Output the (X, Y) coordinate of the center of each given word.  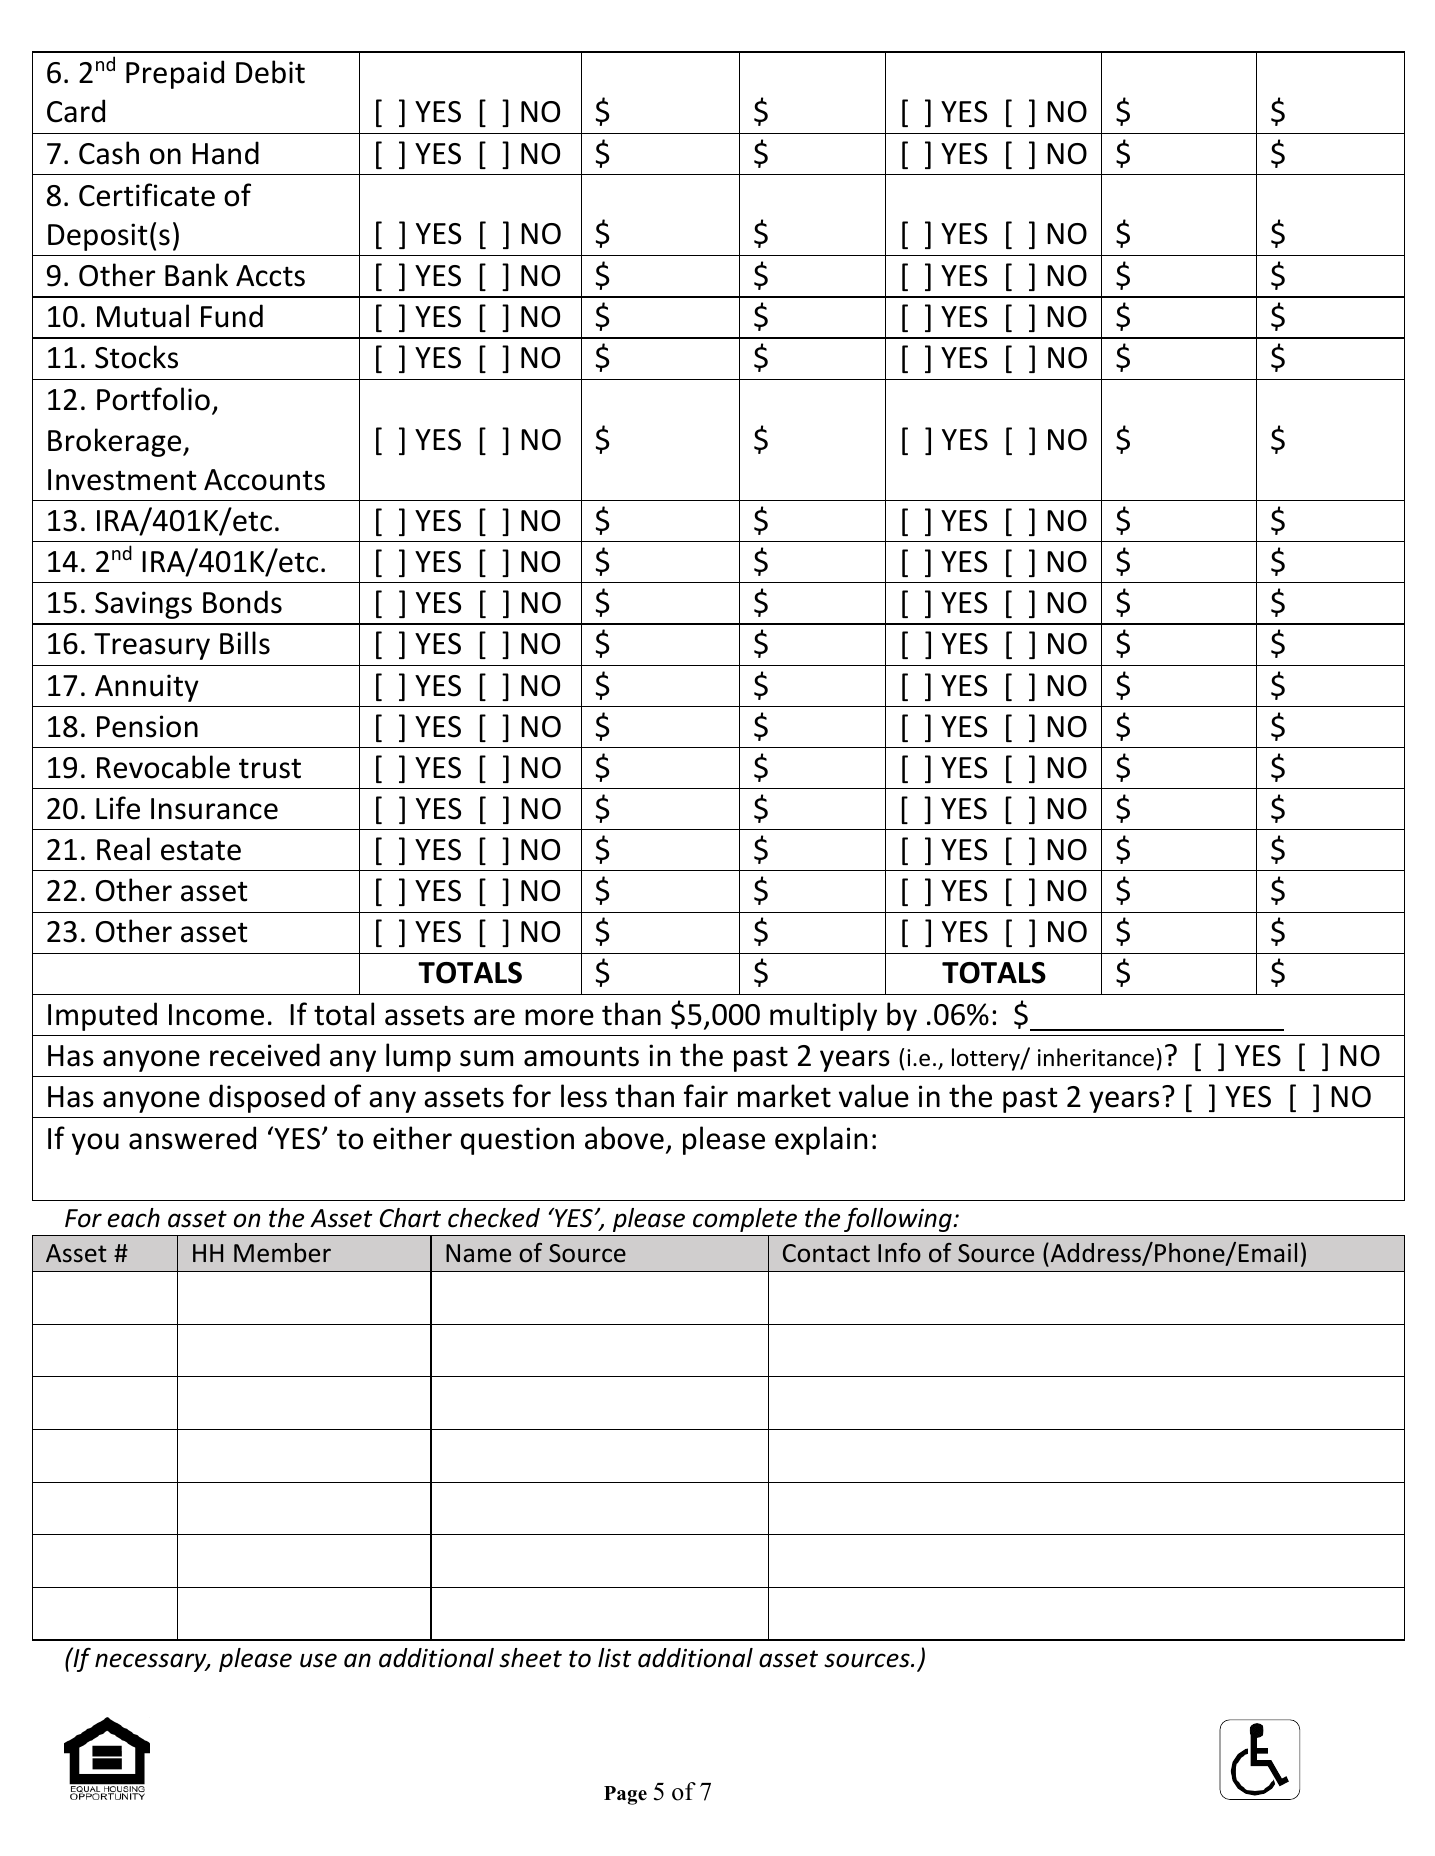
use (318, 1660)
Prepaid (175, 74)
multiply (823, 1016)
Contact (826, 1253)
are (494, 1017)
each (134, 1218)
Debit (270, 72)
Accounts (264, 480)
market (784, 1096)
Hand (225, 153)
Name (478, 1253)
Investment (122, 480)
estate (201, 850)
